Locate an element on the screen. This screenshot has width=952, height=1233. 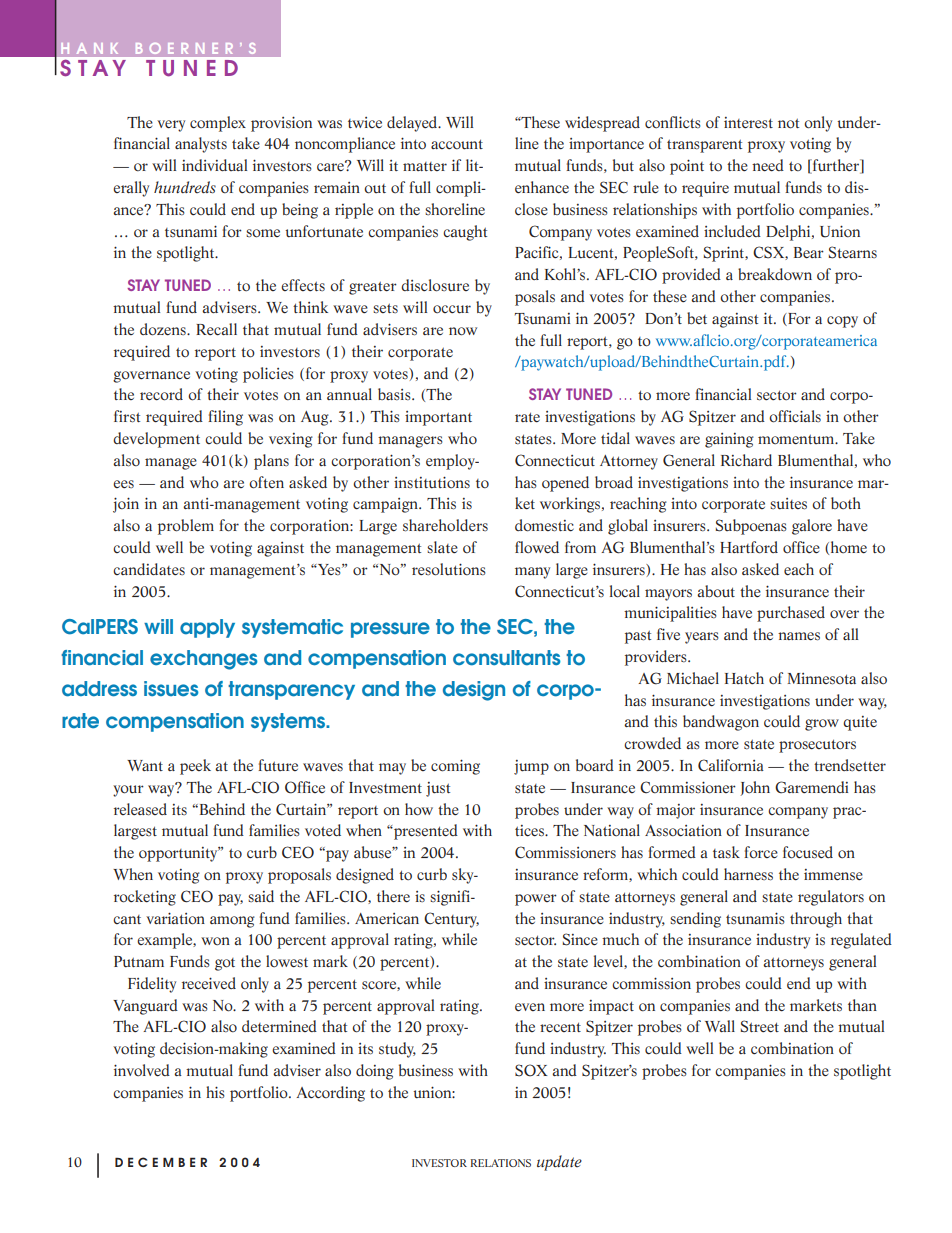
apply is located at coordinates (207, 628).
